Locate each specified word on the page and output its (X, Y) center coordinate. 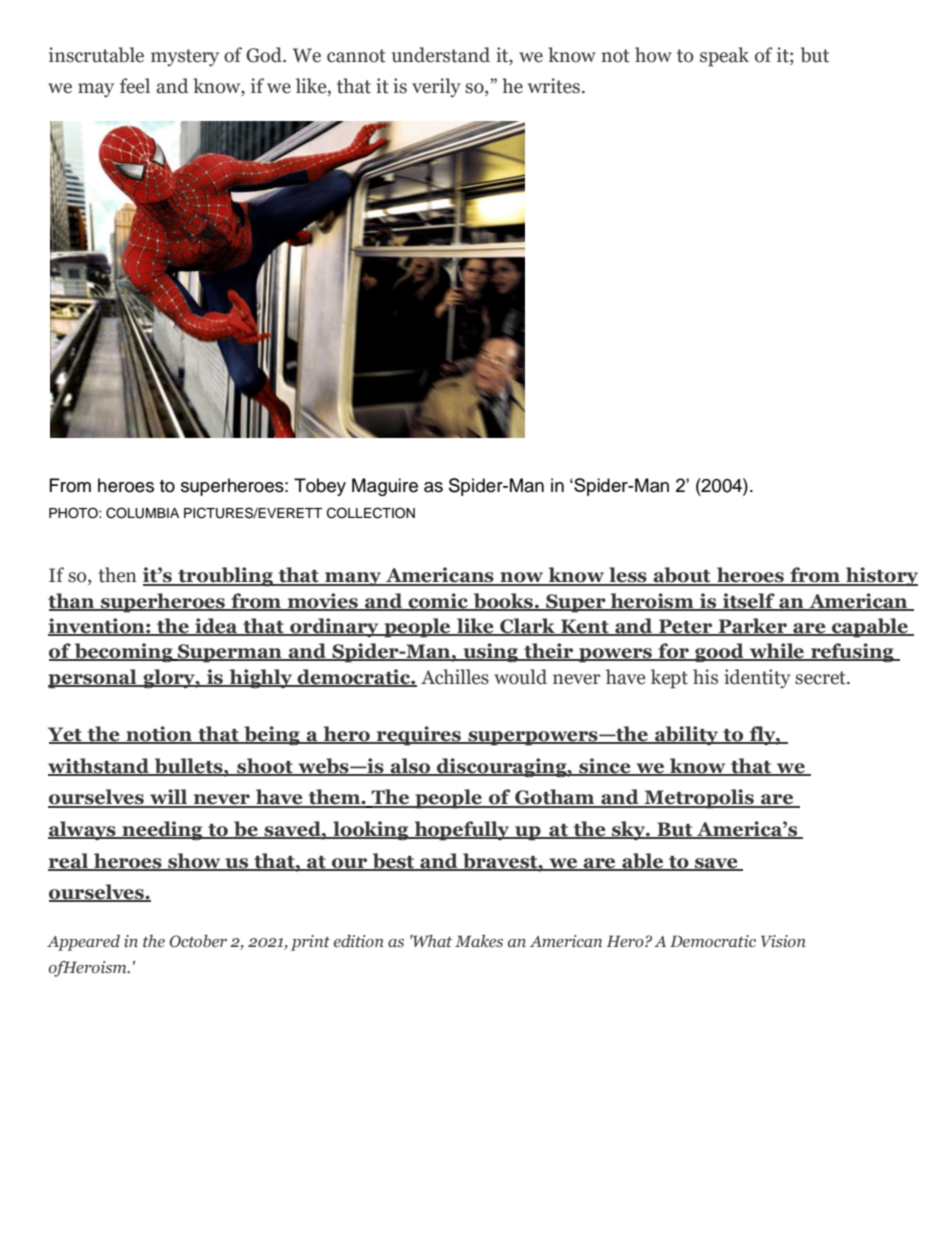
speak (724, 57)
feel (135, 86)
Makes (479, 941)
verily (436, 87)
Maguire (385, 487)
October (198, 941)
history (881, 576)
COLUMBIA (142, 513)
